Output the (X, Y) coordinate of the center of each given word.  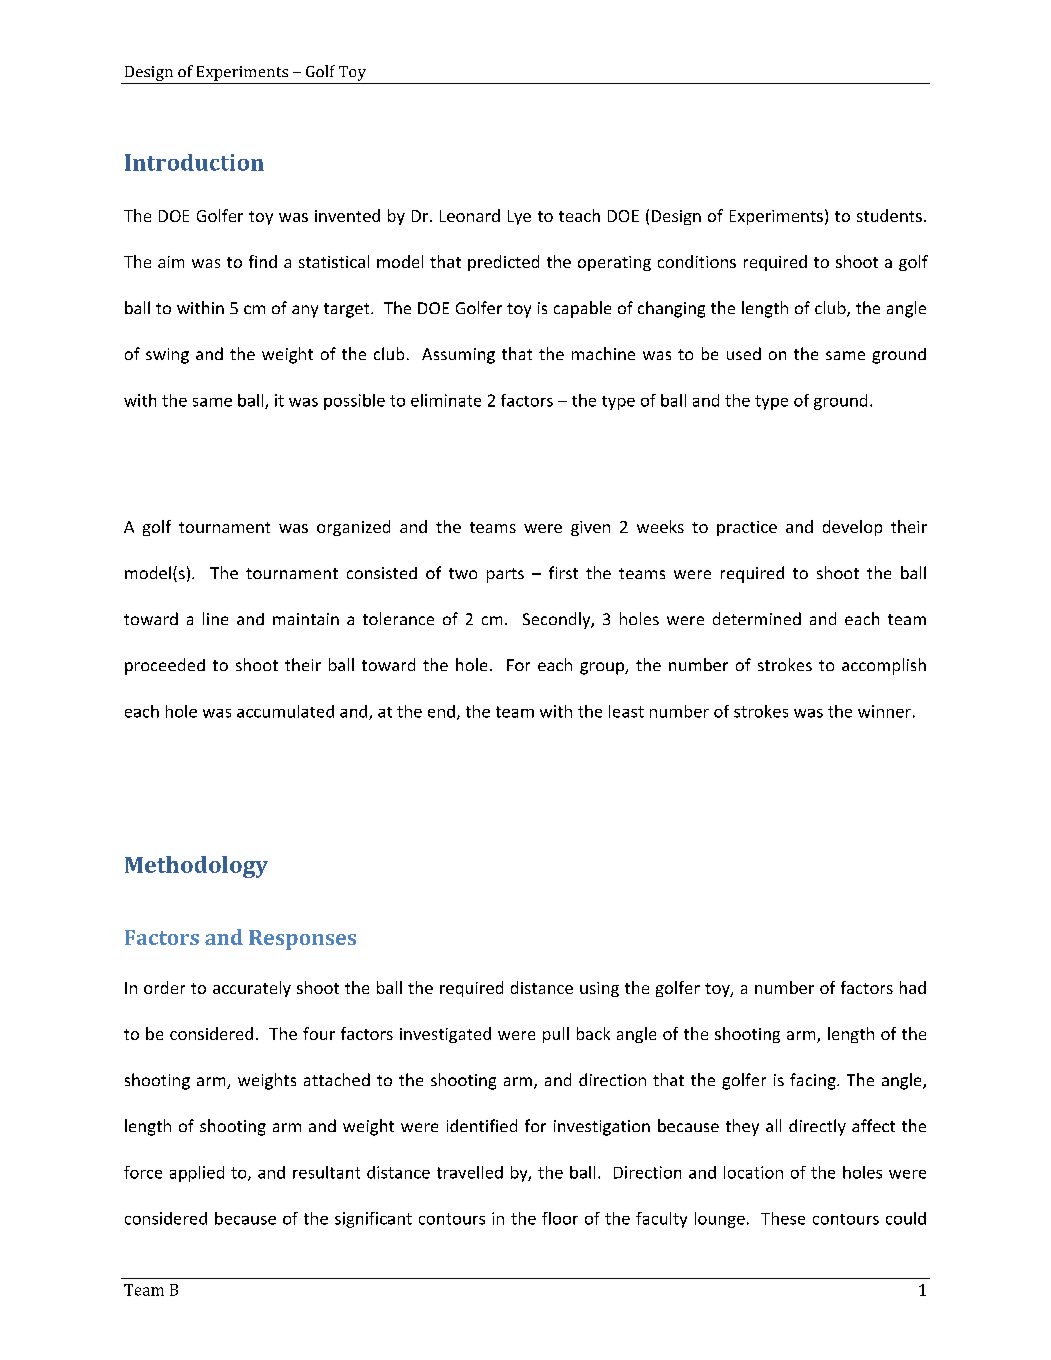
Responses (302, 940)
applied (197, 1174)
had (913, 987)
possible (354, 402)
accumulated (285, 711)
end (441, 711)
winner (884, 711)
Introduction (194, 162)
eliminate (446, 400)
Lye (519, 217)
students (889, 215)
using (599, 989)
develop (852, 528)
